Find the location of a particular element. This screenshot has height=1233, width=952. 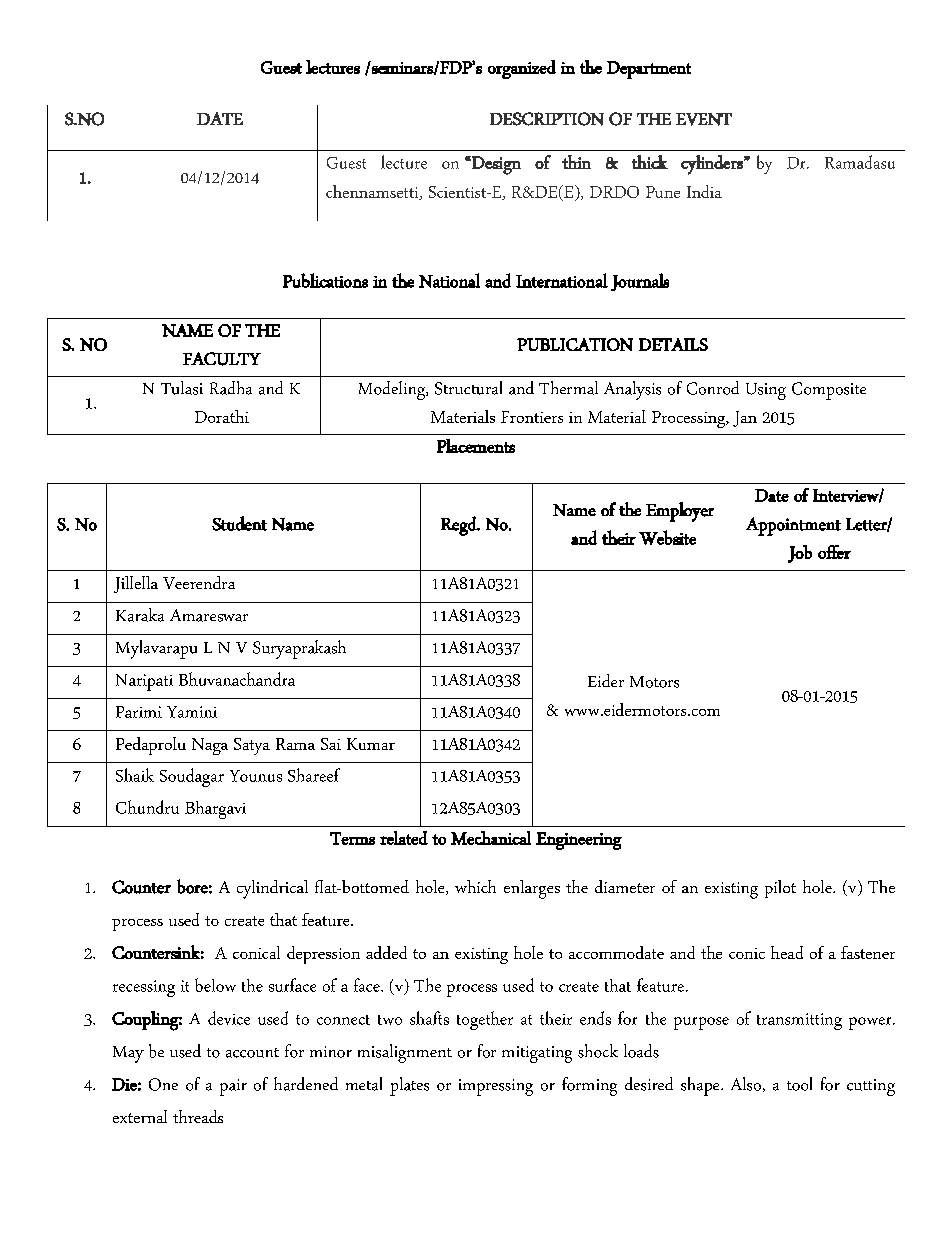

Kumar is located at coordinates (371, 744).
